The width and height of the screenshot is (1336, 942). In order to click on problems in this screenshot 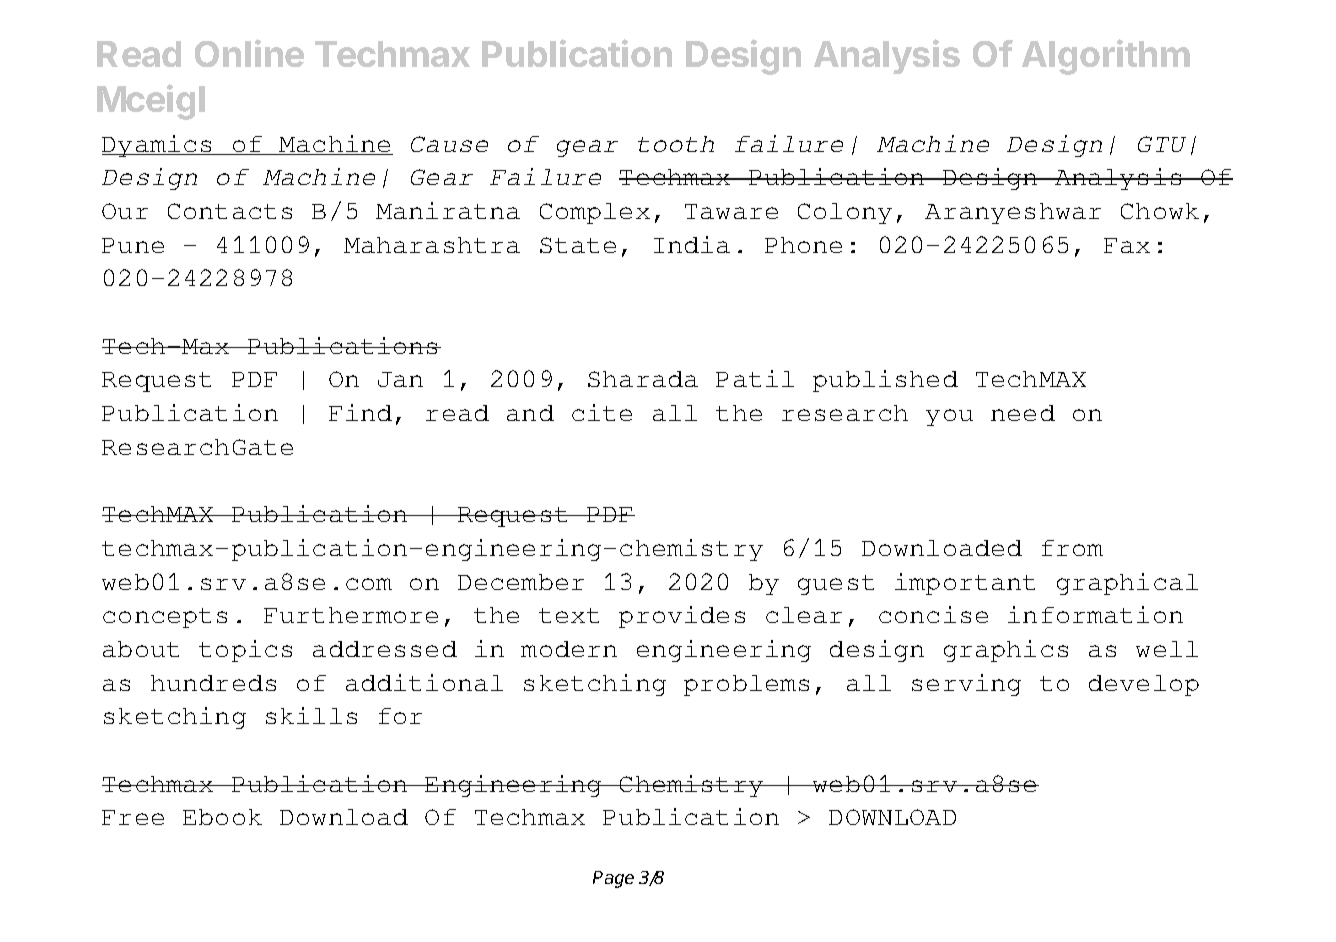, I will do `click(746, 685)`.
